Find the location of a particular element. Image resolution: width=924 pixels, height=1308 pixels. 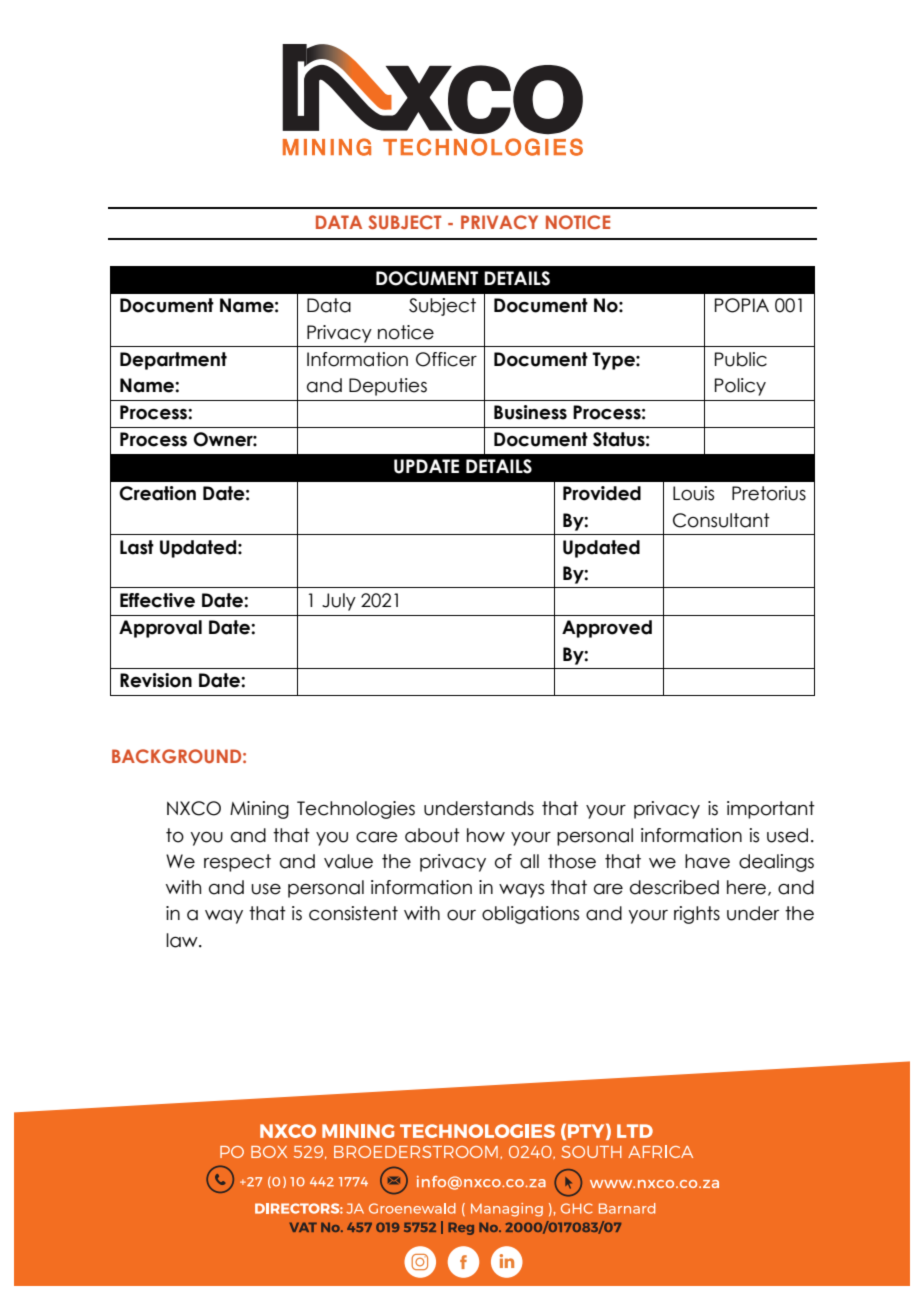

important is located at coordinates (771, 810).
